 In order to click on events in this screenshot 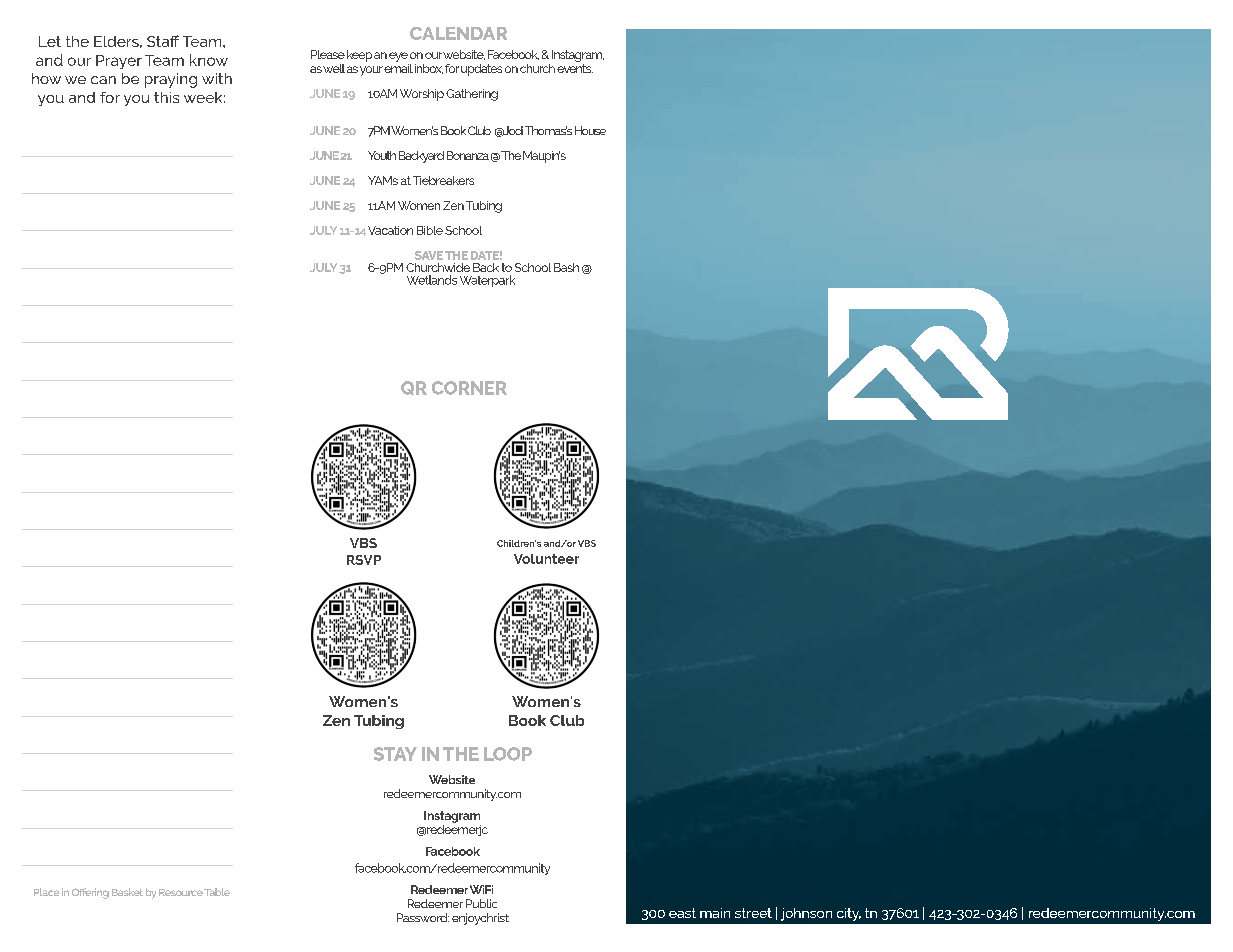, I will do `click(575, 68)`.
